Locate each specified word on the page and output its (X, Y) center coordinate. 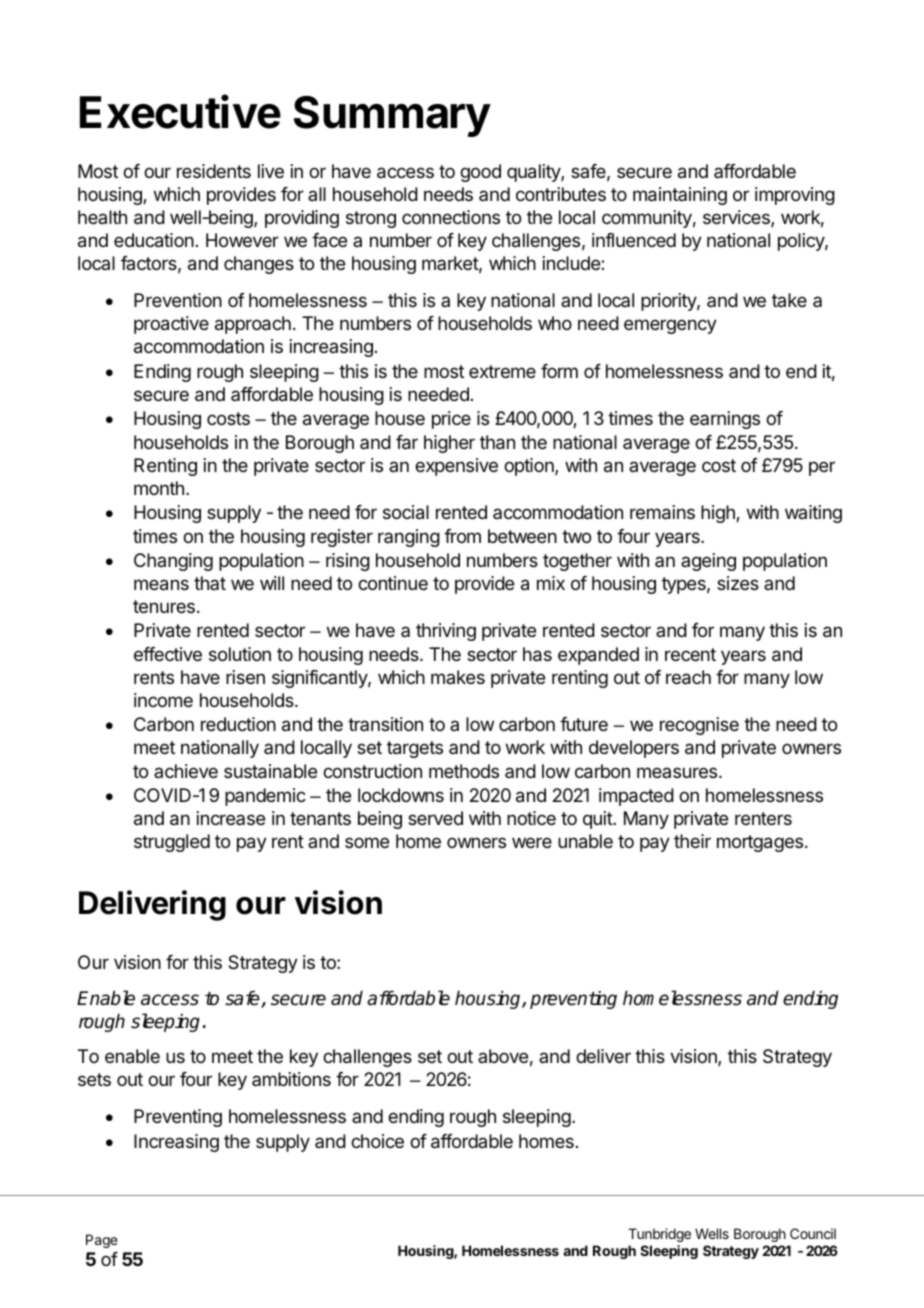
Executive (180, 112)
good (480, 173)
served (435, 818)
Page (102, 1241)
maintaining (680, 196)
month (159, 488)
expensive (456, 467)
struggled (172, 843)
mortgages (761, 843)
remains (662, 512)
